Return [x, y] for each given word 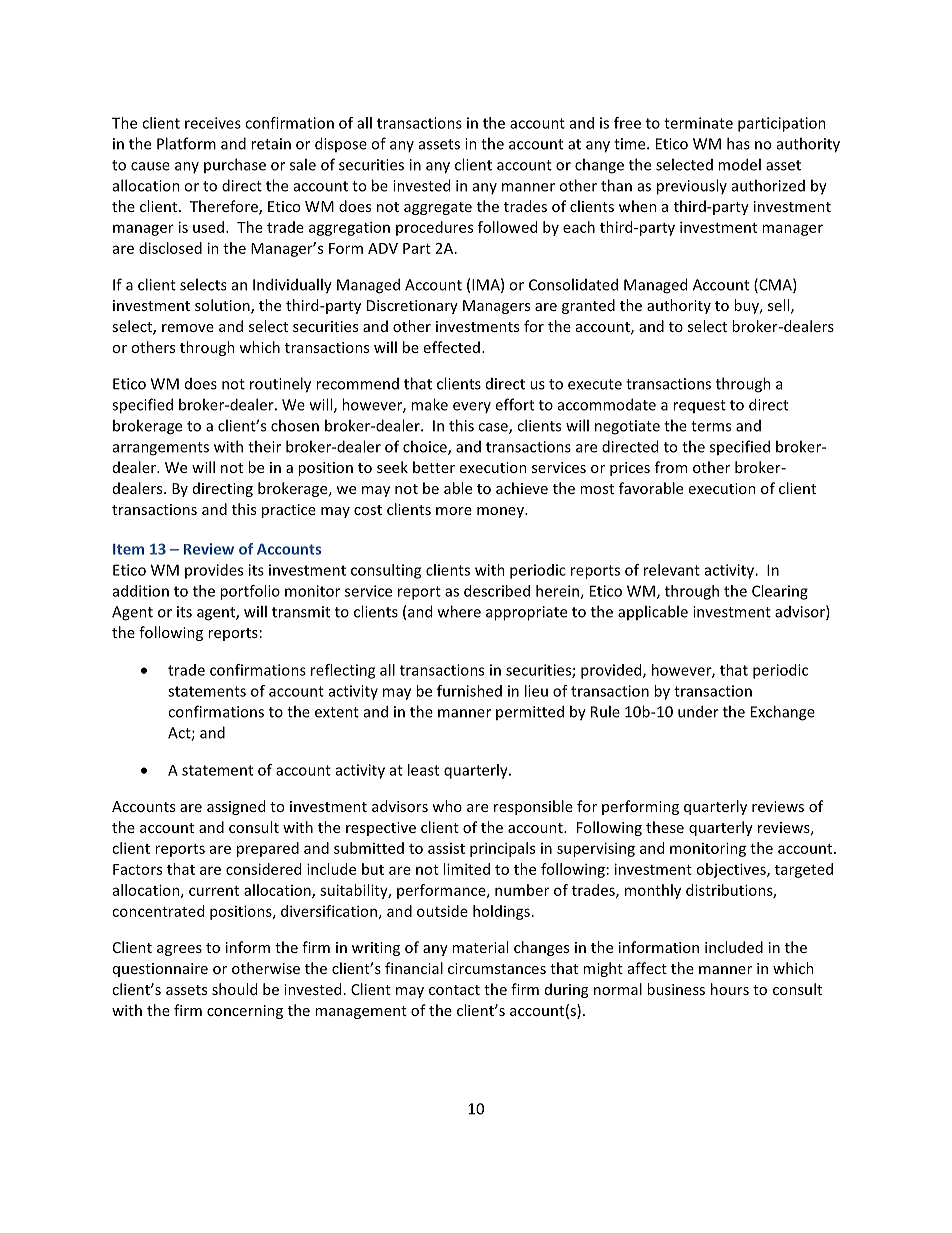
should [234, 989]
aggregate [438, 208]
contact [454, 990]
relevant [672, 570]
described [497, 591]
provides [214, 571]
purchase [235, 165]
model [739, 164]
